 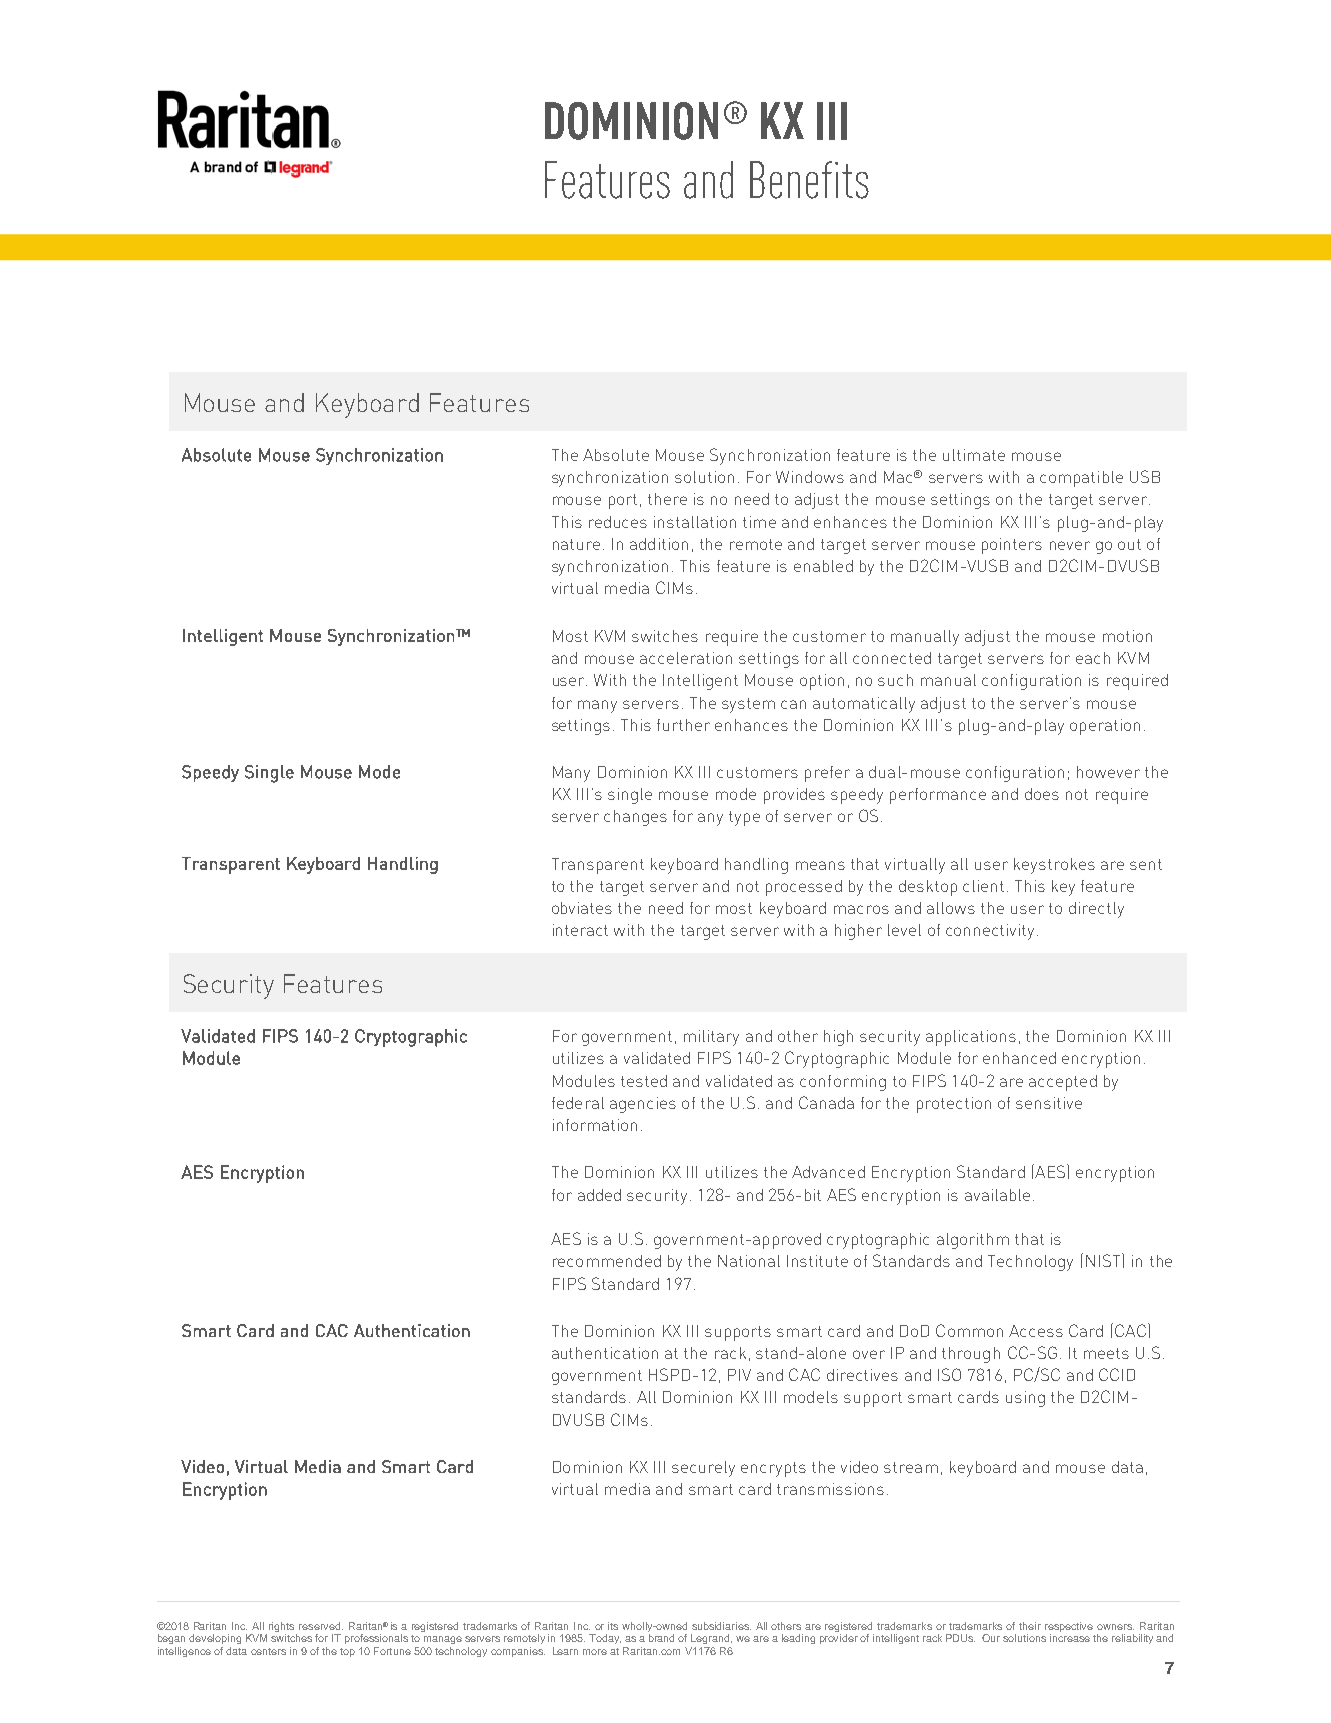 I want to click on Access, so click(x=1036, y=1331).
